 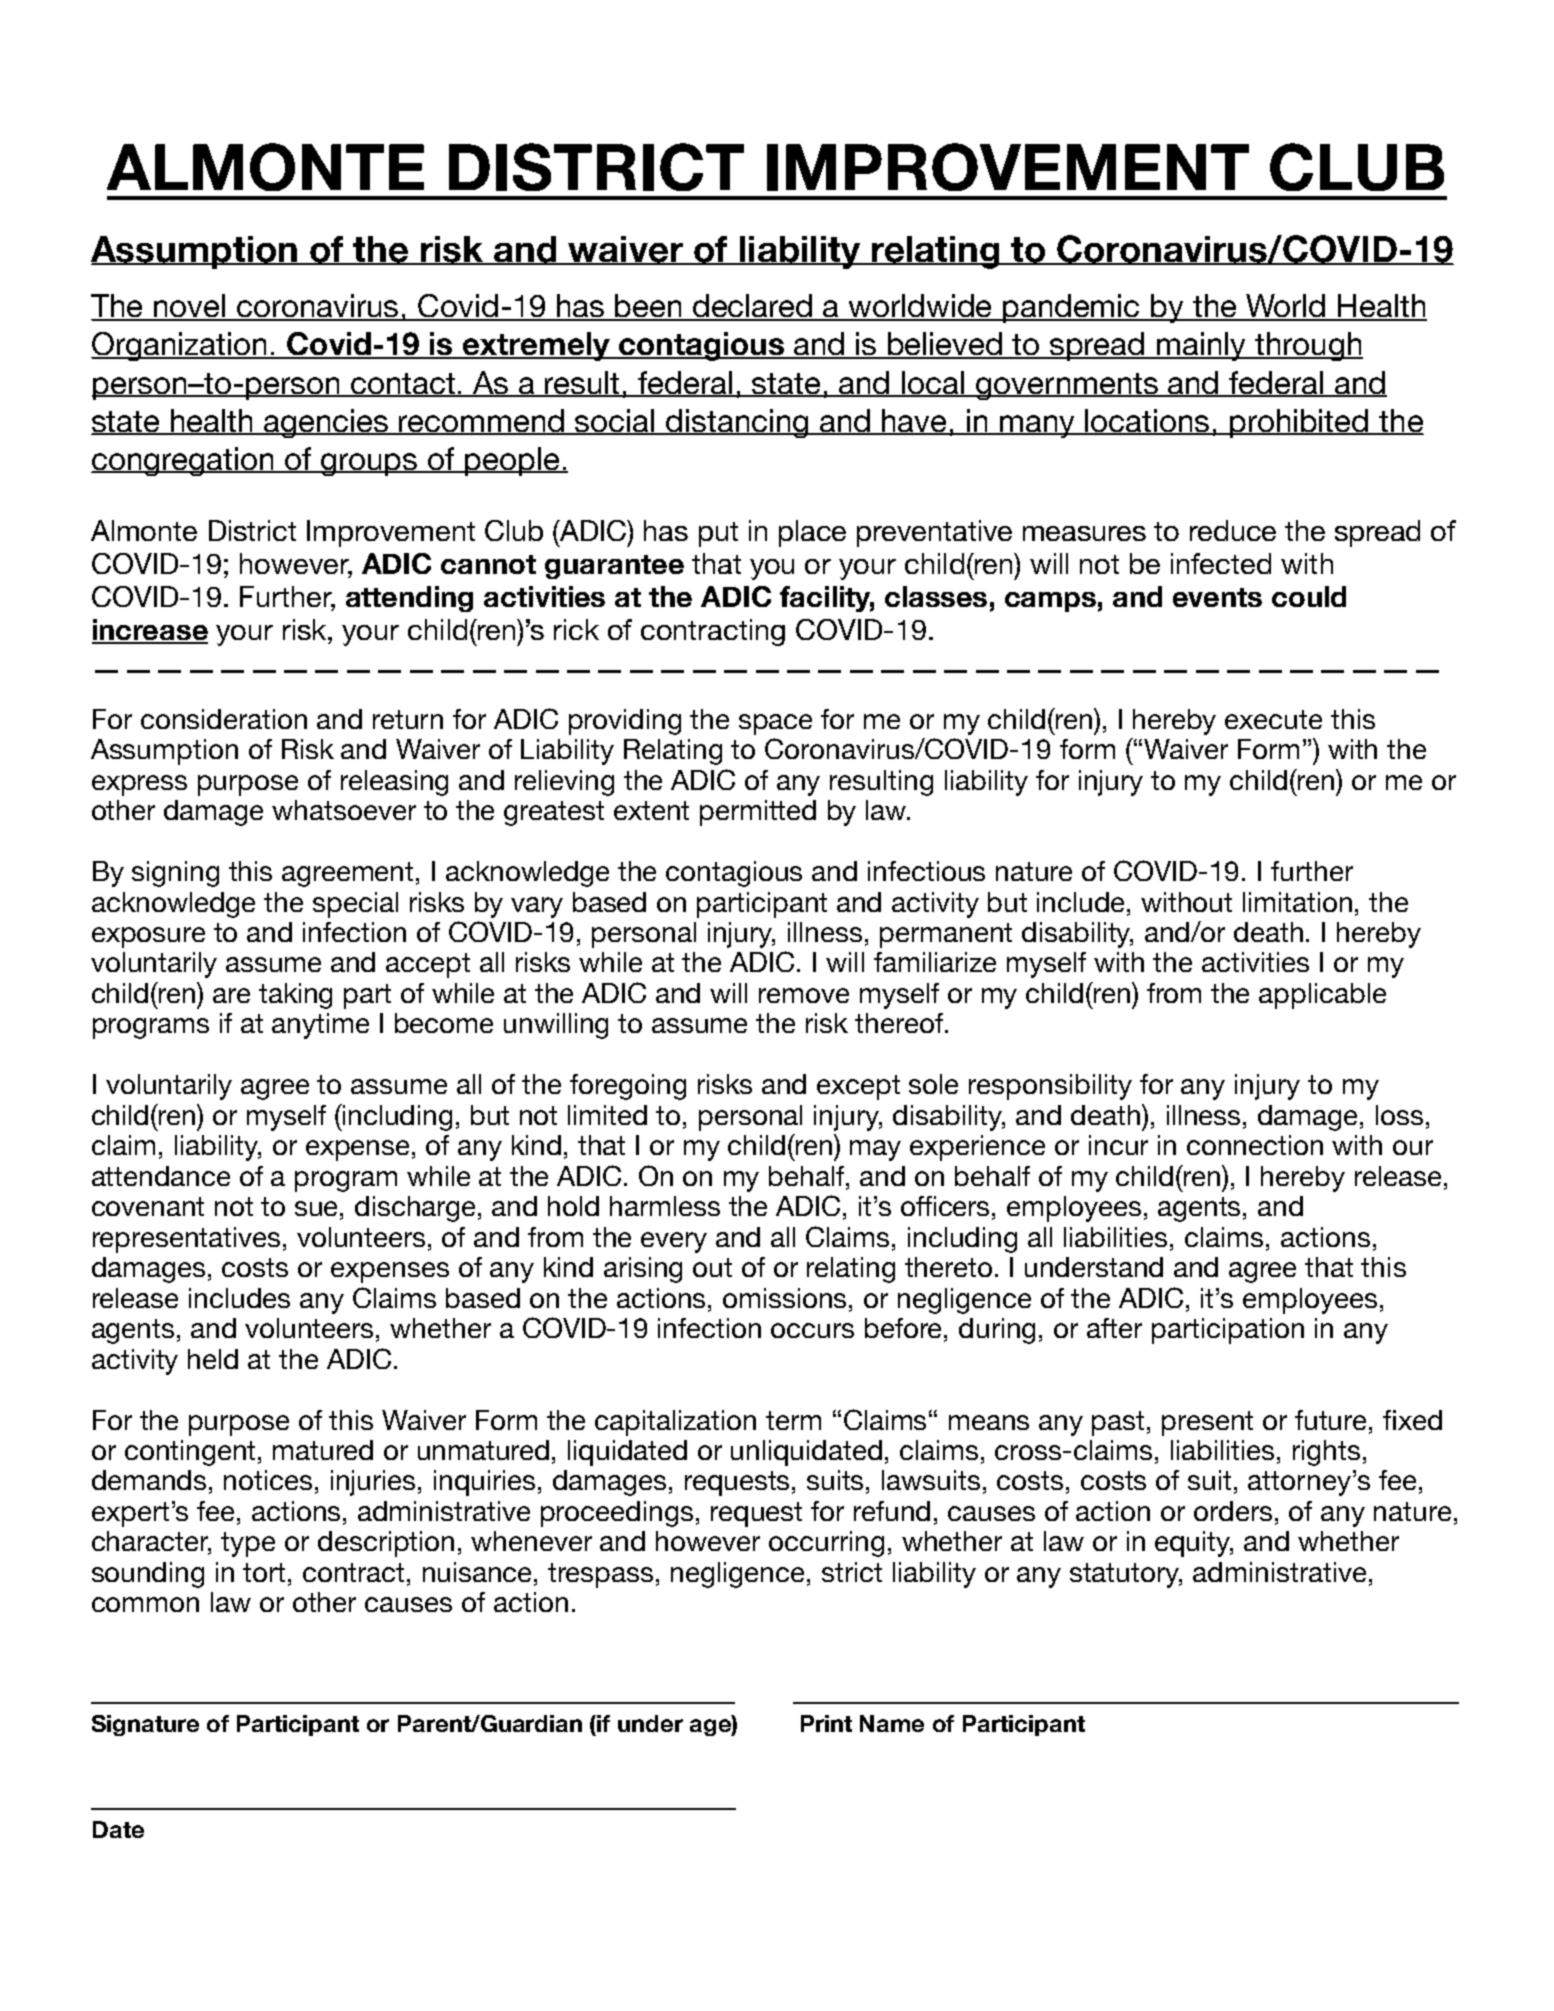 What do you see at coordinates (758, 813) in the screenshot?
I see `permitted` at bounding box center [758, 813].
